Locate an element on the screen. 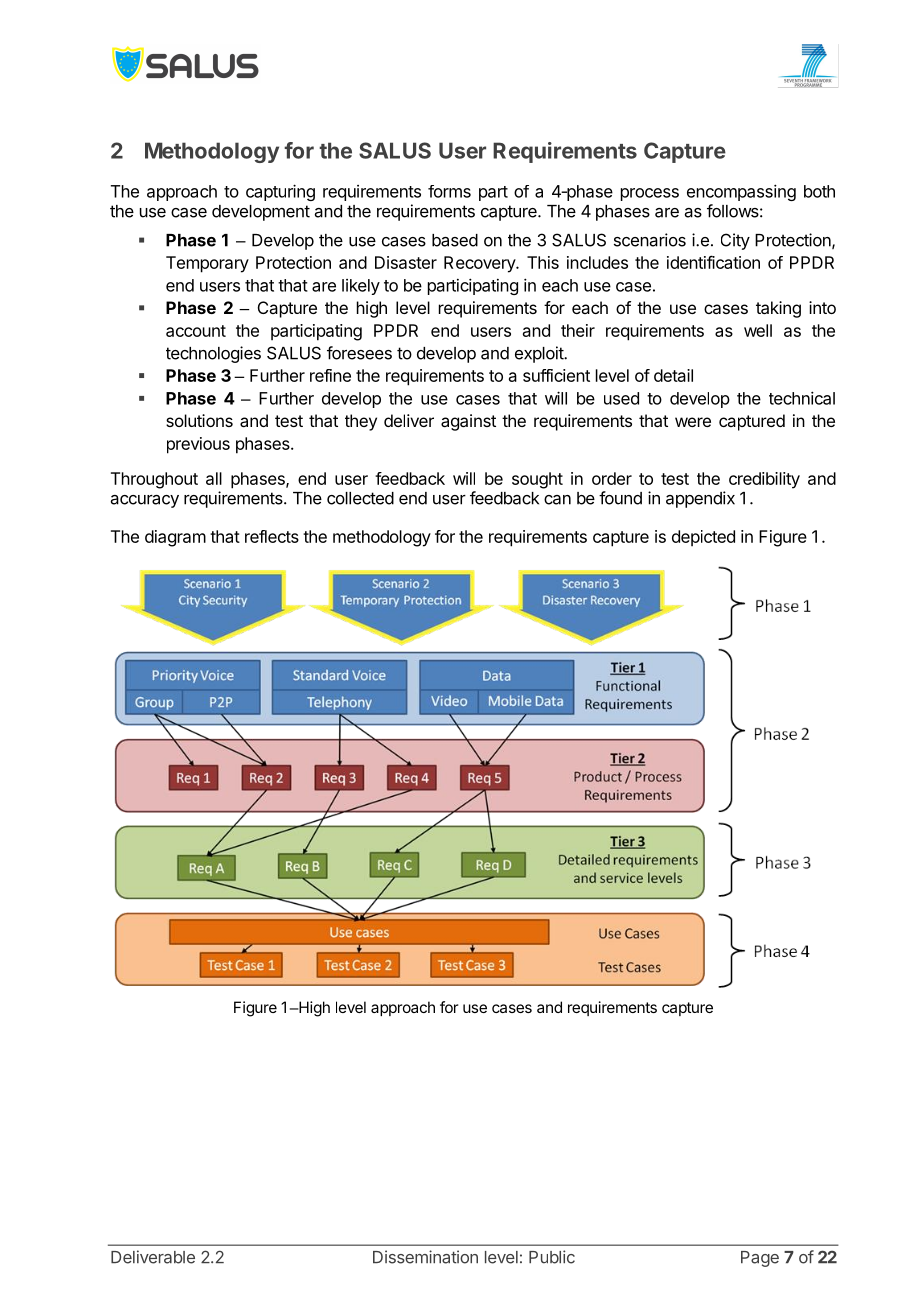  diagram is located at coordinates (175, 538).
